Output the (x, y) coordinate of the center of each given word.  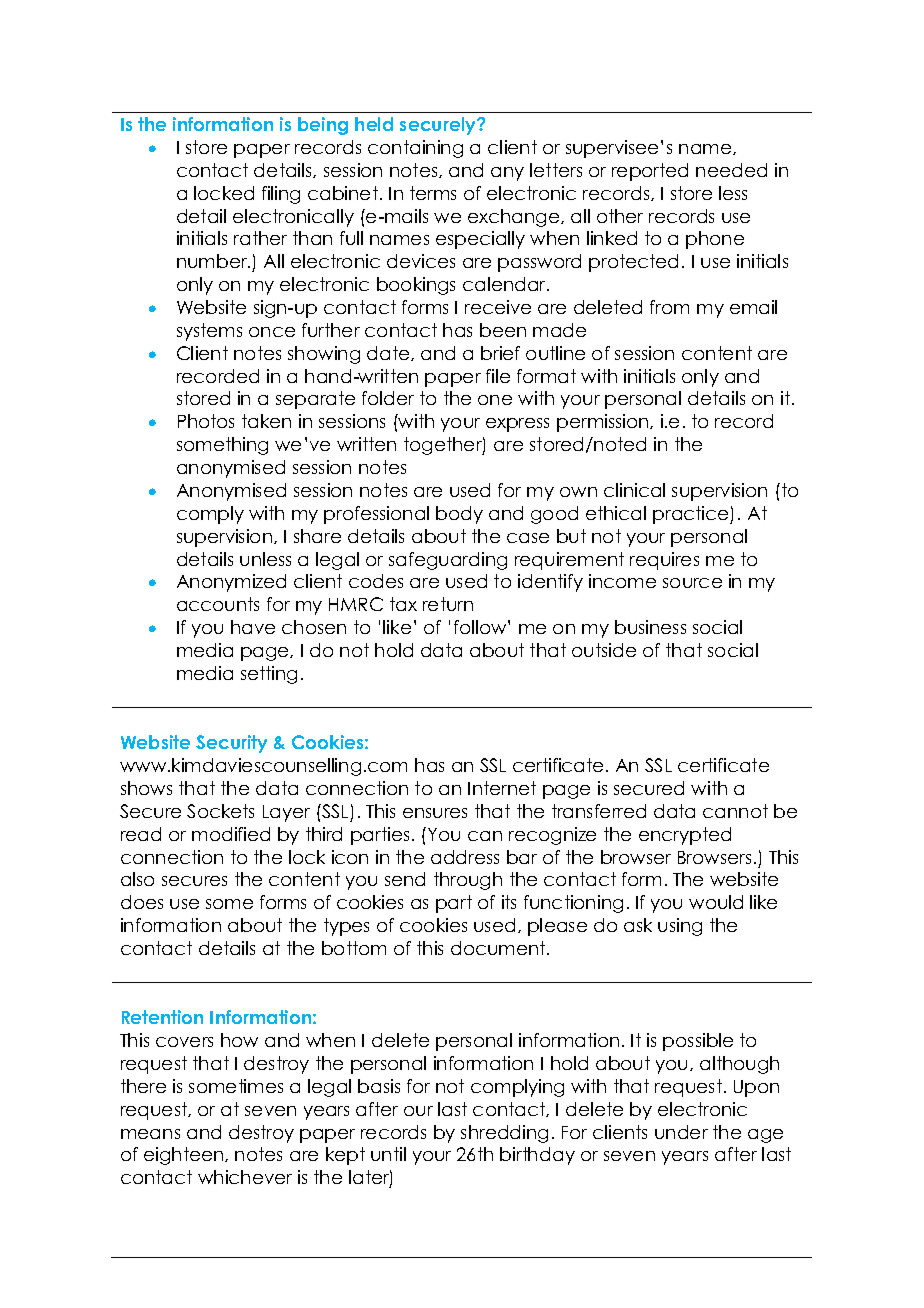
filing (281, 195)
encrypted (685, 836)
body (459, 515)
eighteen (185, 1156)
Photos (206, 421)
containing (415, 149)
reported (650, 172)
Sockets (220, 811)
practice (692, 515)
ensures (435, 813)
